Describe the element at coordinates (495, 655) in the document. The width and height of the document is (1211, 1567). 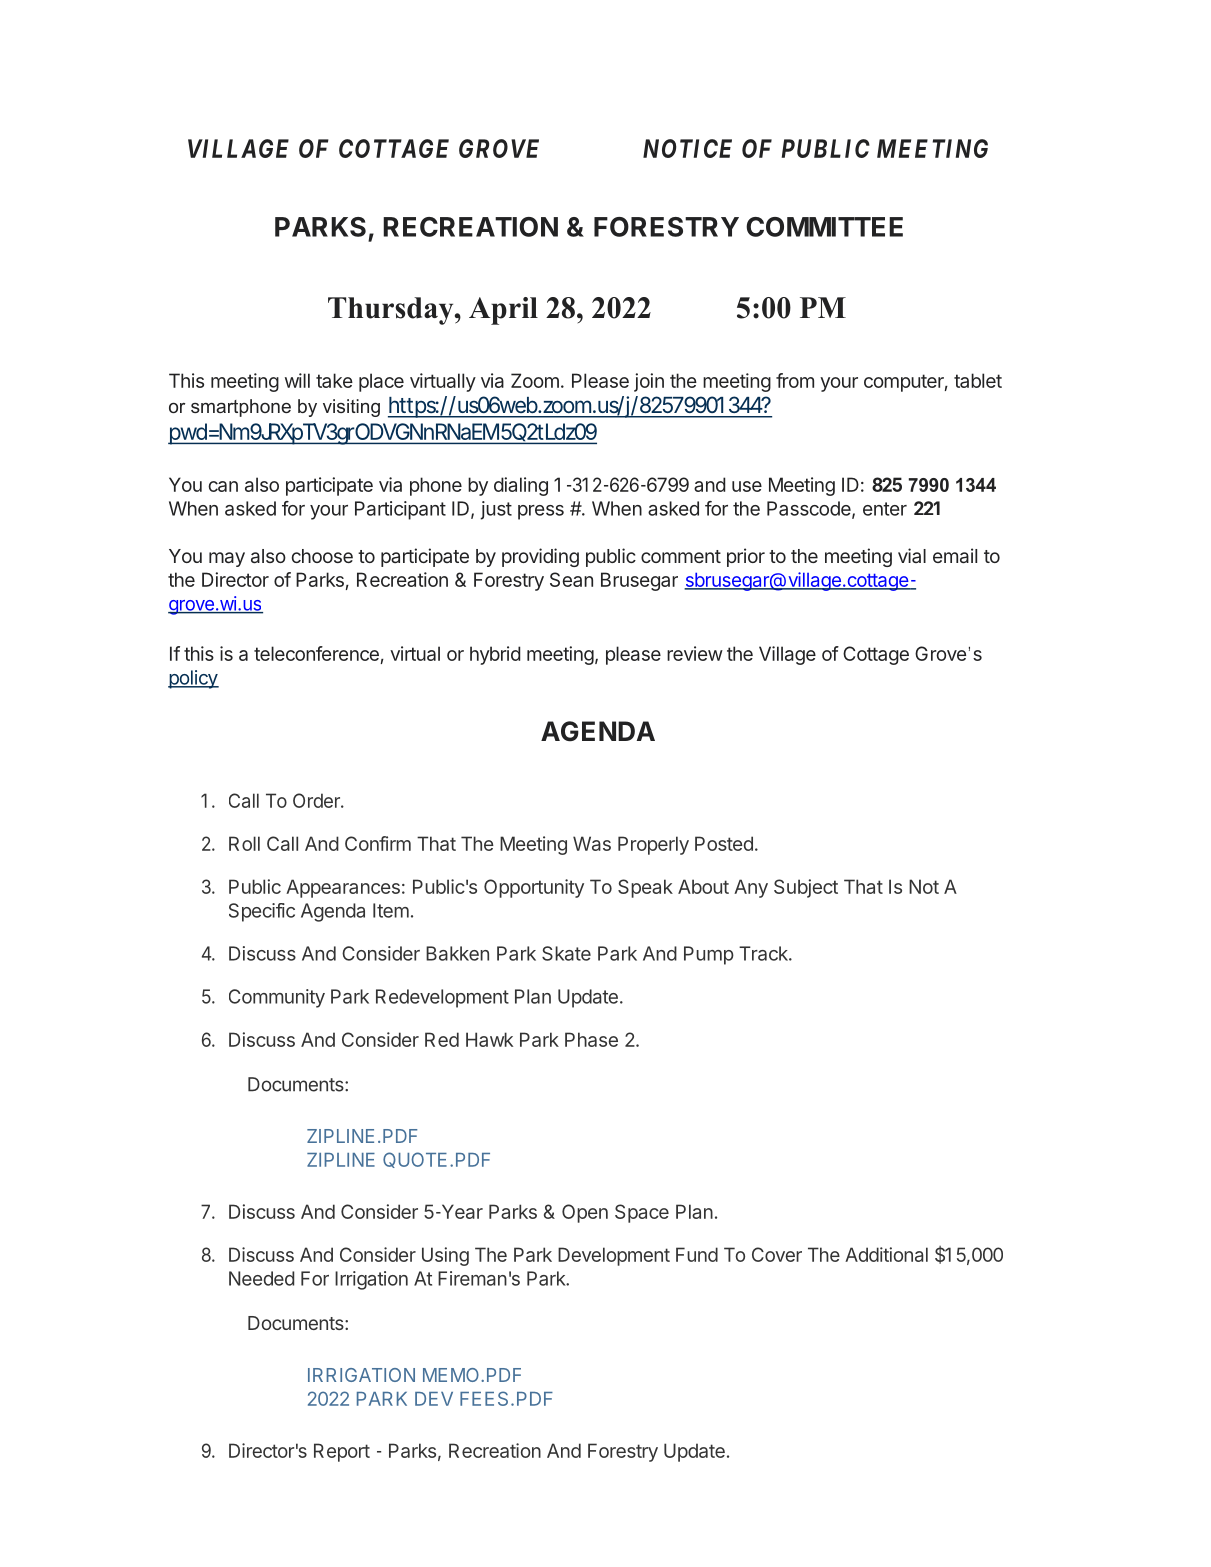
I see `hybrid` at that location.
